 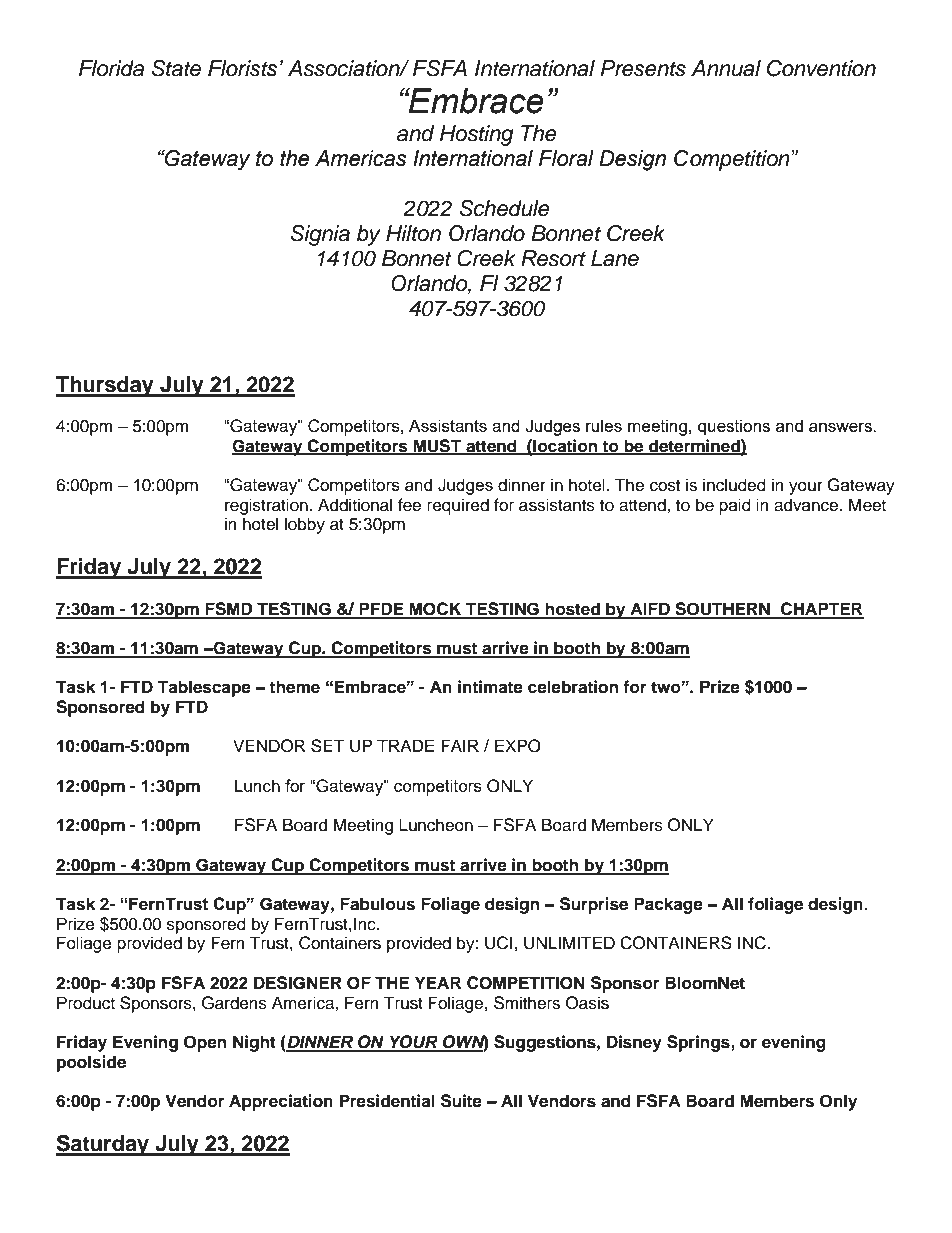 What do you see at coordinates (327, 746) in the screenshot?
I see `SET` at bounding box center [327, 746].
